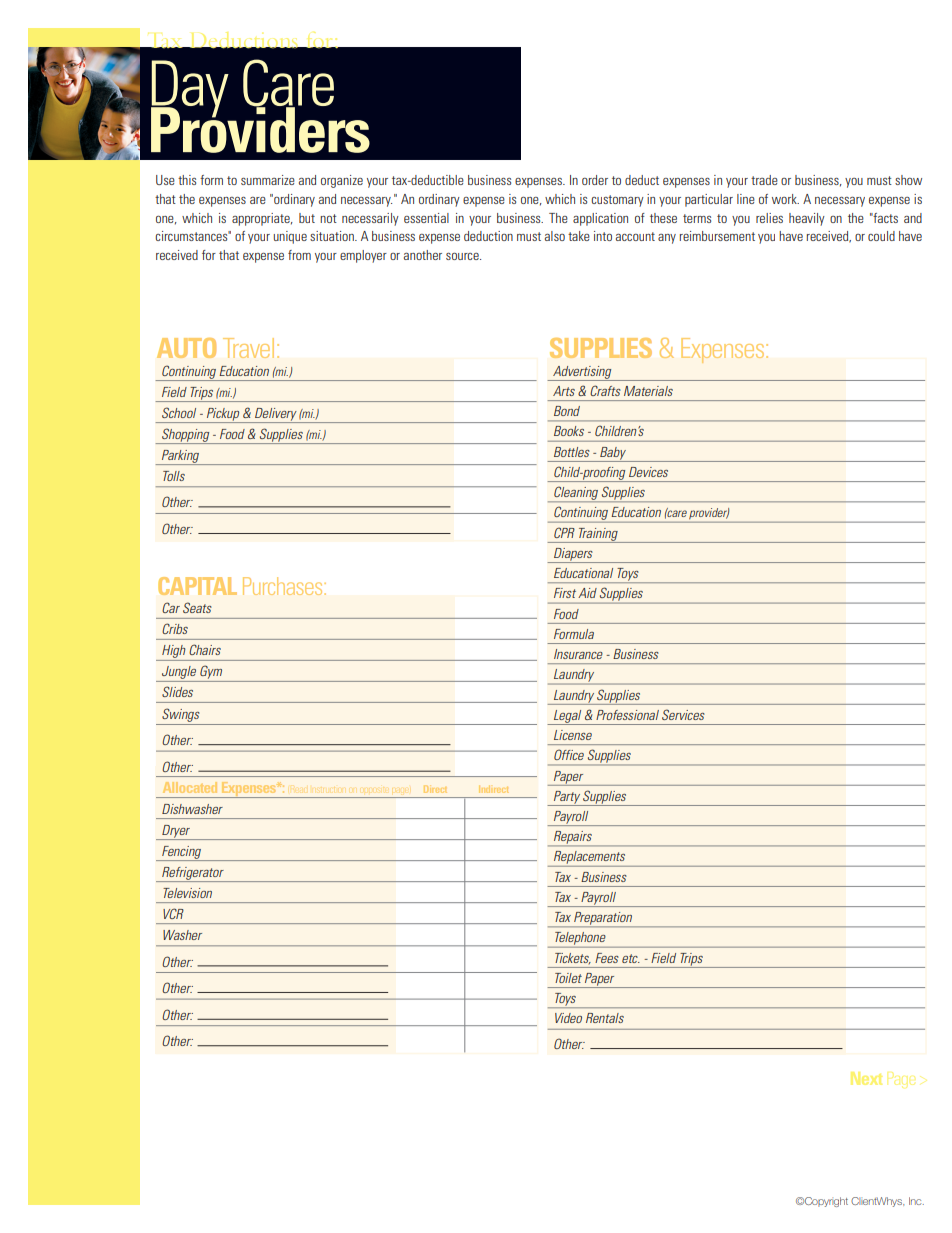  Describe the element at coordinates (807, 219) in the image. I see `heavily` at that location.
